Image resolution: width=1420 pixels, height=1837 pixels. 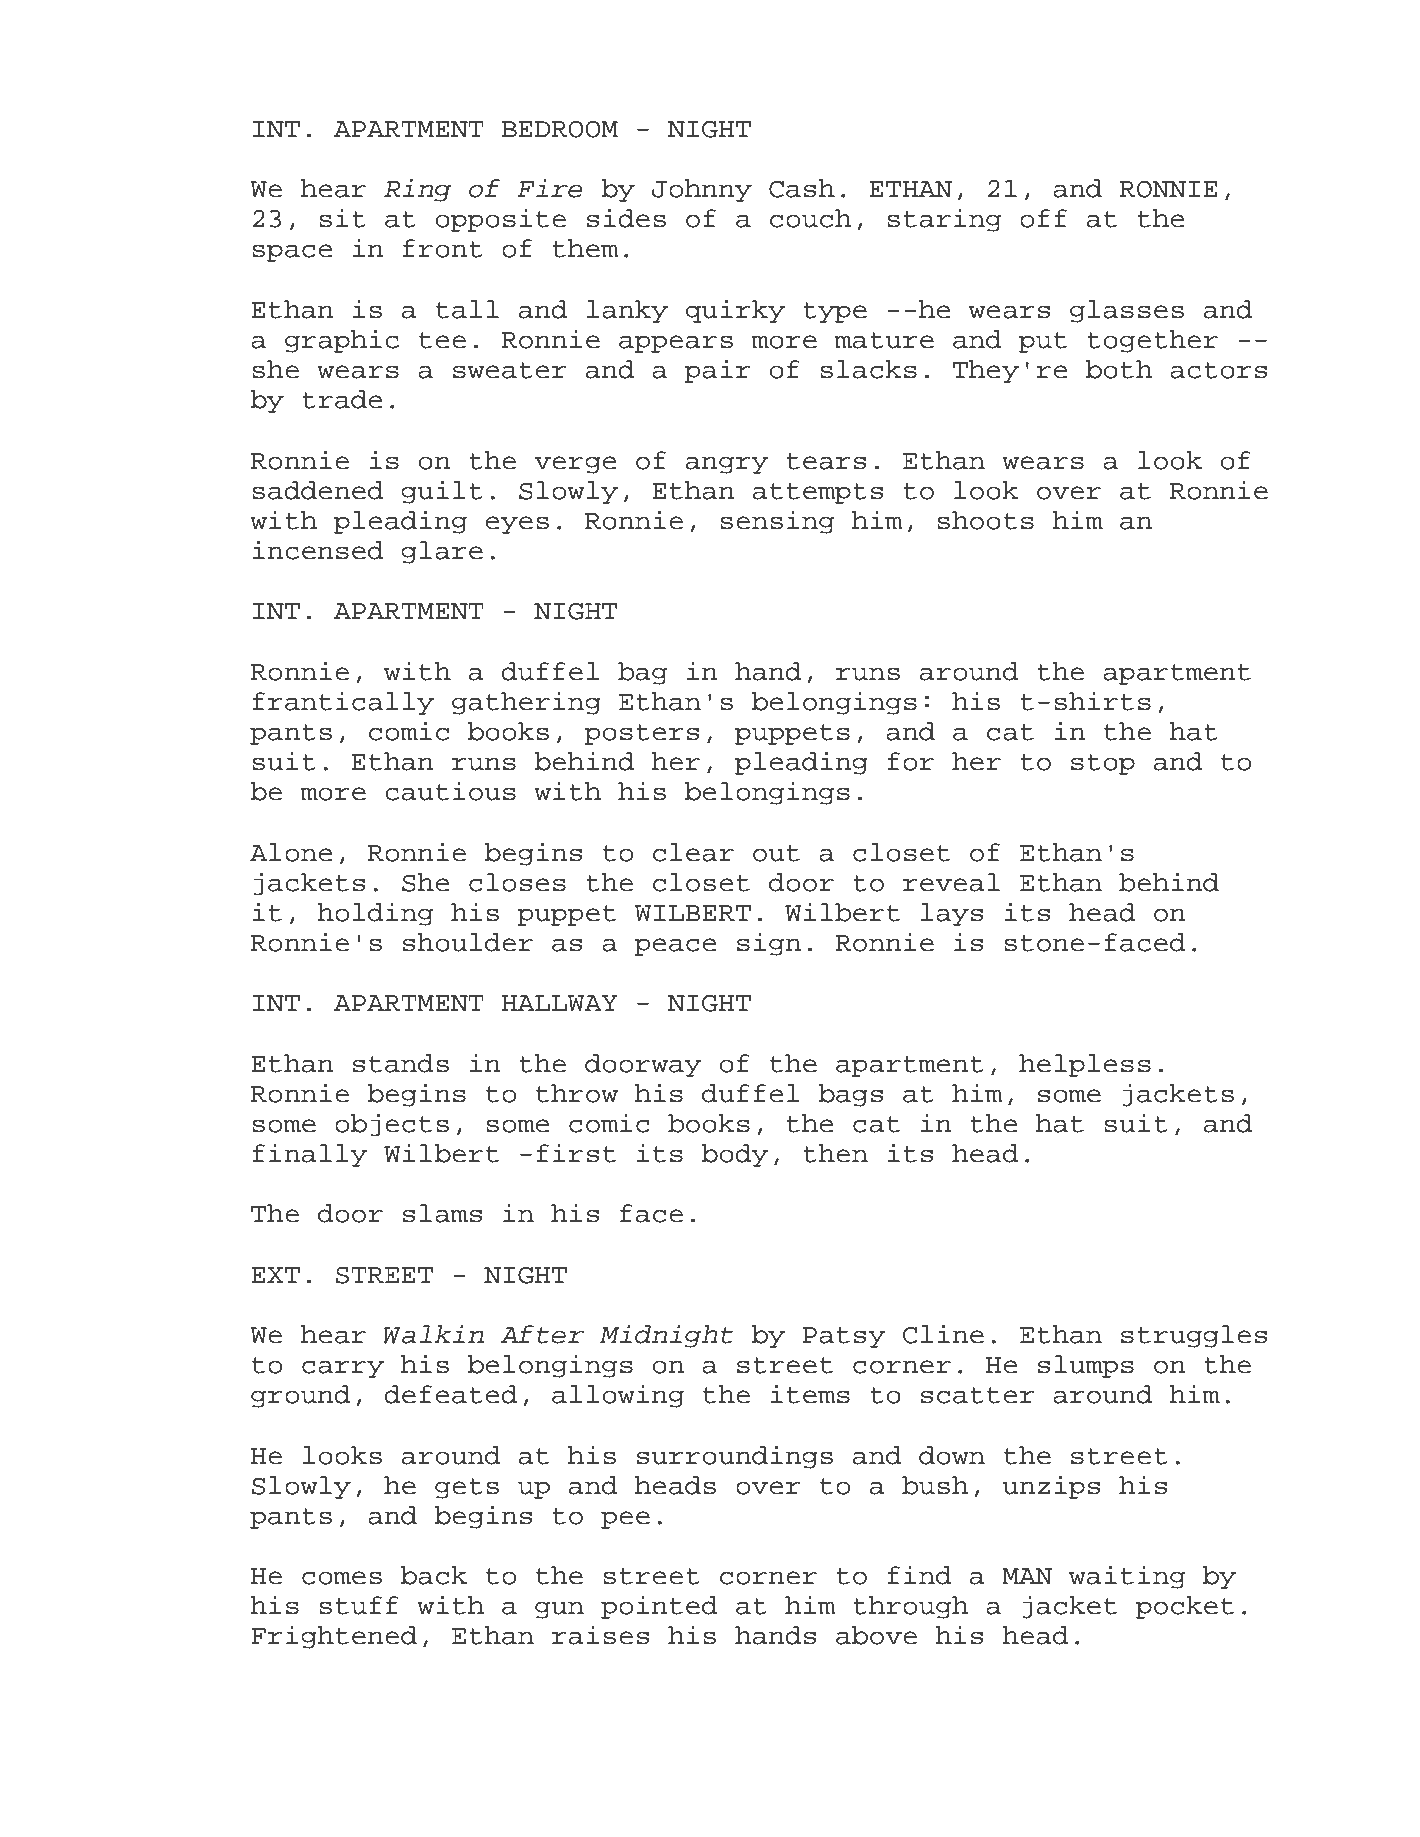 What do you see at coordinates (769, 944) in the image?
I see `sign` at bounding box center [769, 944].
